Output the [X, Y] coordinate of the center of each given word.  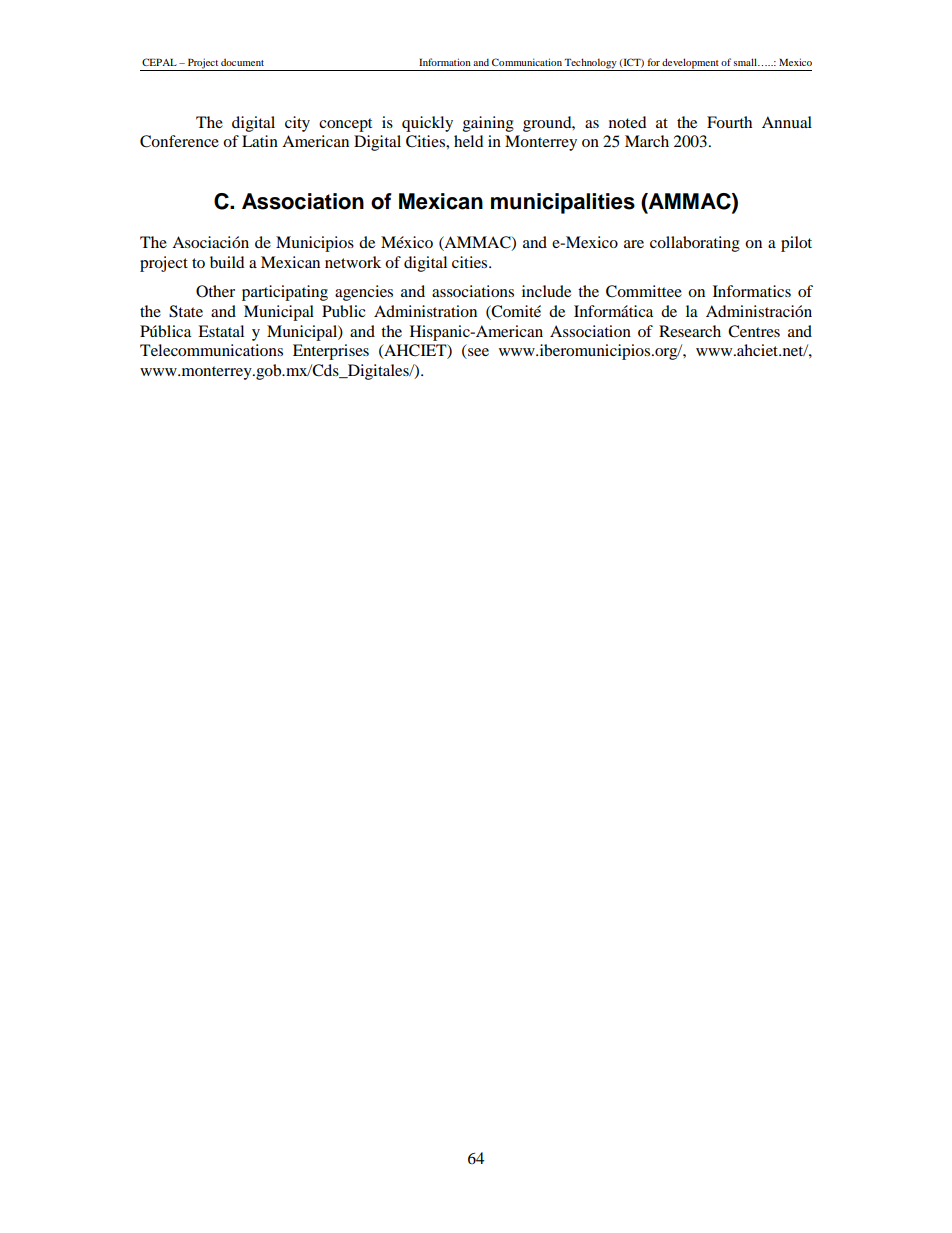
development [691, 64]
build [227, 262]
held [469, 141]
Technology [591, 64]
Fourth [729, 122]
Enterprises [331, 352]
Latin [260, 141]
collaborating [695, 244]
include [546, 291]
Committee [644, 291]
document [242, 62]
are [634, 244]
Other [215, 291]
